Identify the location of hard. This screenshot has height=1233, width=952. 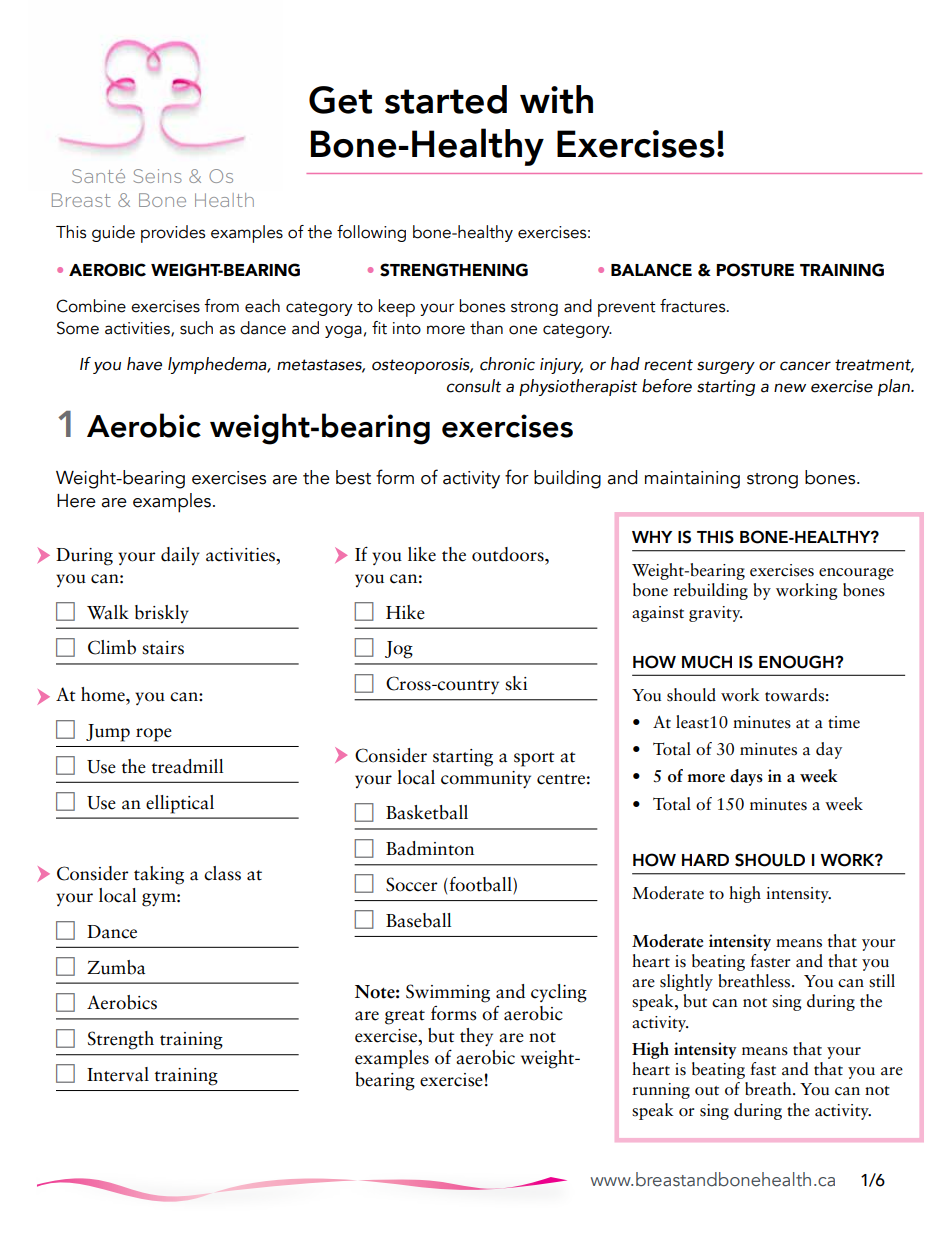
(705, 860).
